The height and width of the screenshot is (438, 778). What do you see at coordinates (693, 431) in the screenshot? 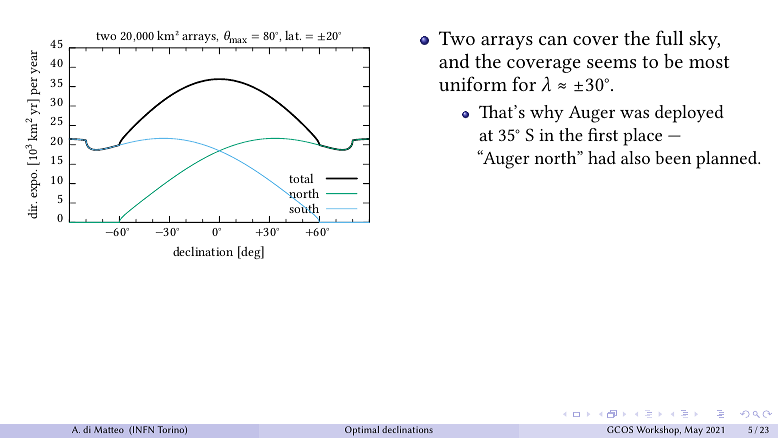
I see `May` at bounding box center [693, 431].
